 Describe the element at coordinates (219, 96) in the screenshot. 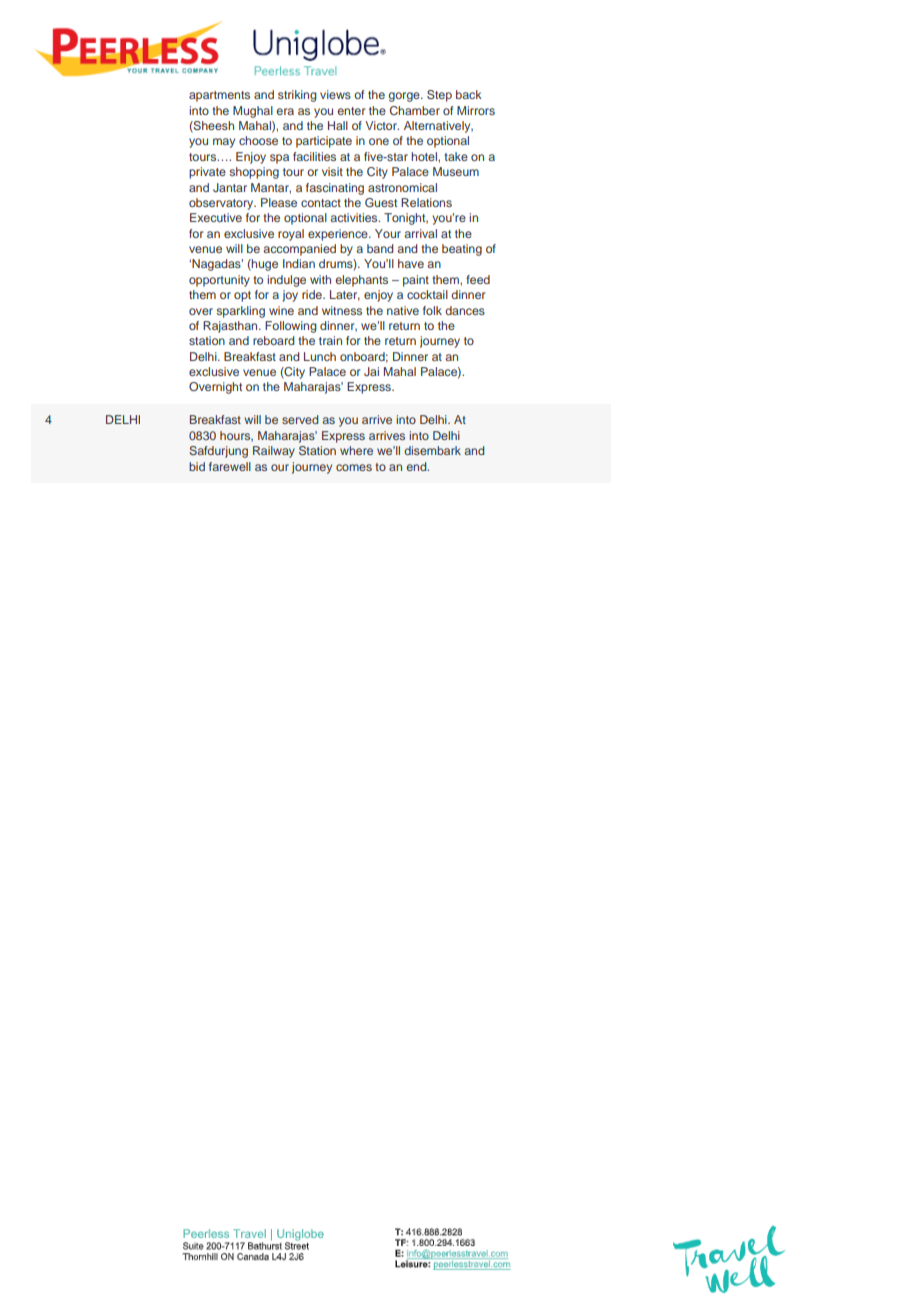

I see `apartments` at that location.
